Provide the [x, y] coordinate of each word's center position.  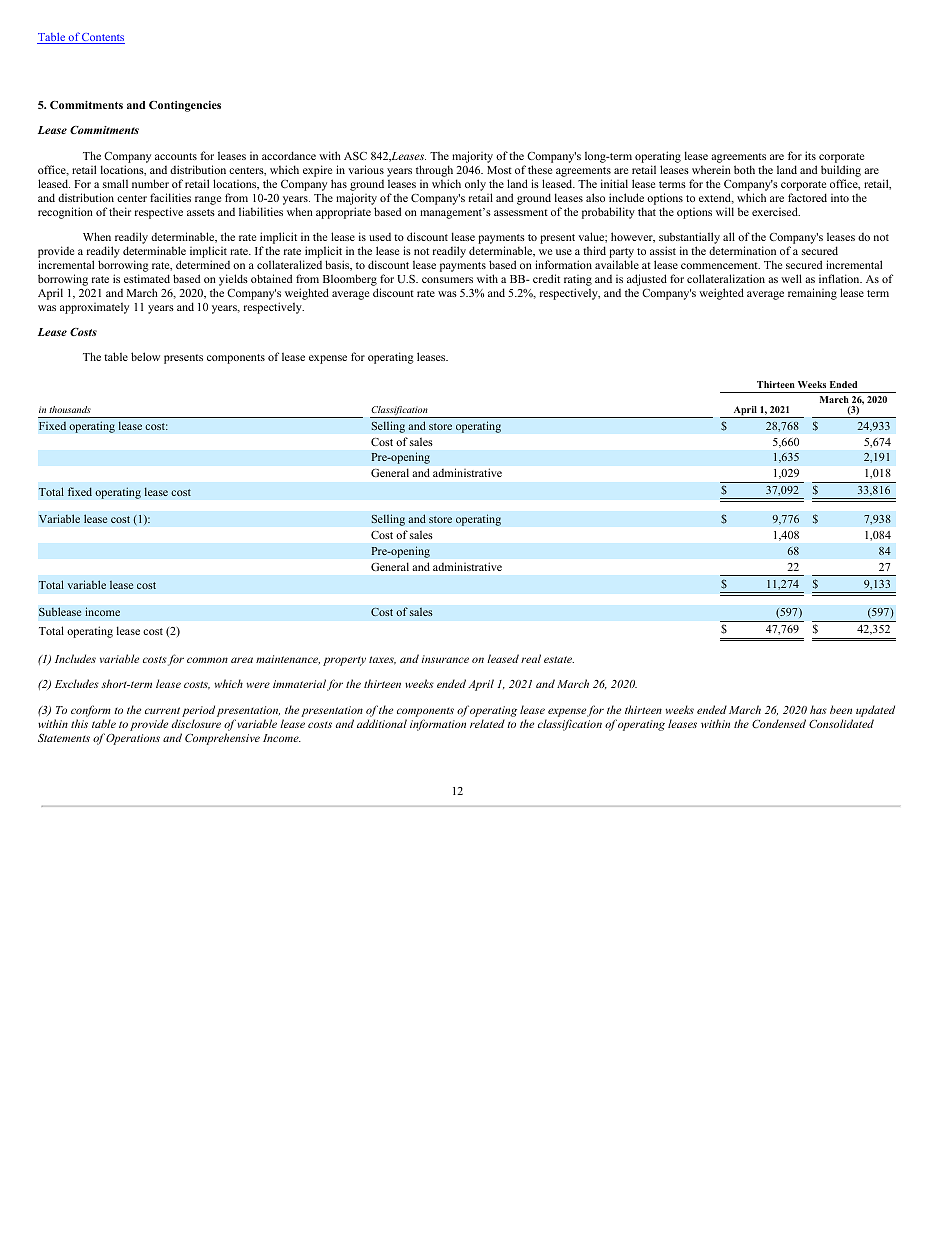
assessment [521, 212]
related [487, 723]
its [810, 155]
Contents [102, 38]
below [145, 356]
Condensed [779, 723]
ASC [355, 156]
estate [559, 659]
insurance [445, 659]
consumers [447, 280]
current [162, 710]
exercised [776, 211]
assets [201, 212]
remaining [812, 294]
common [207, 660]
